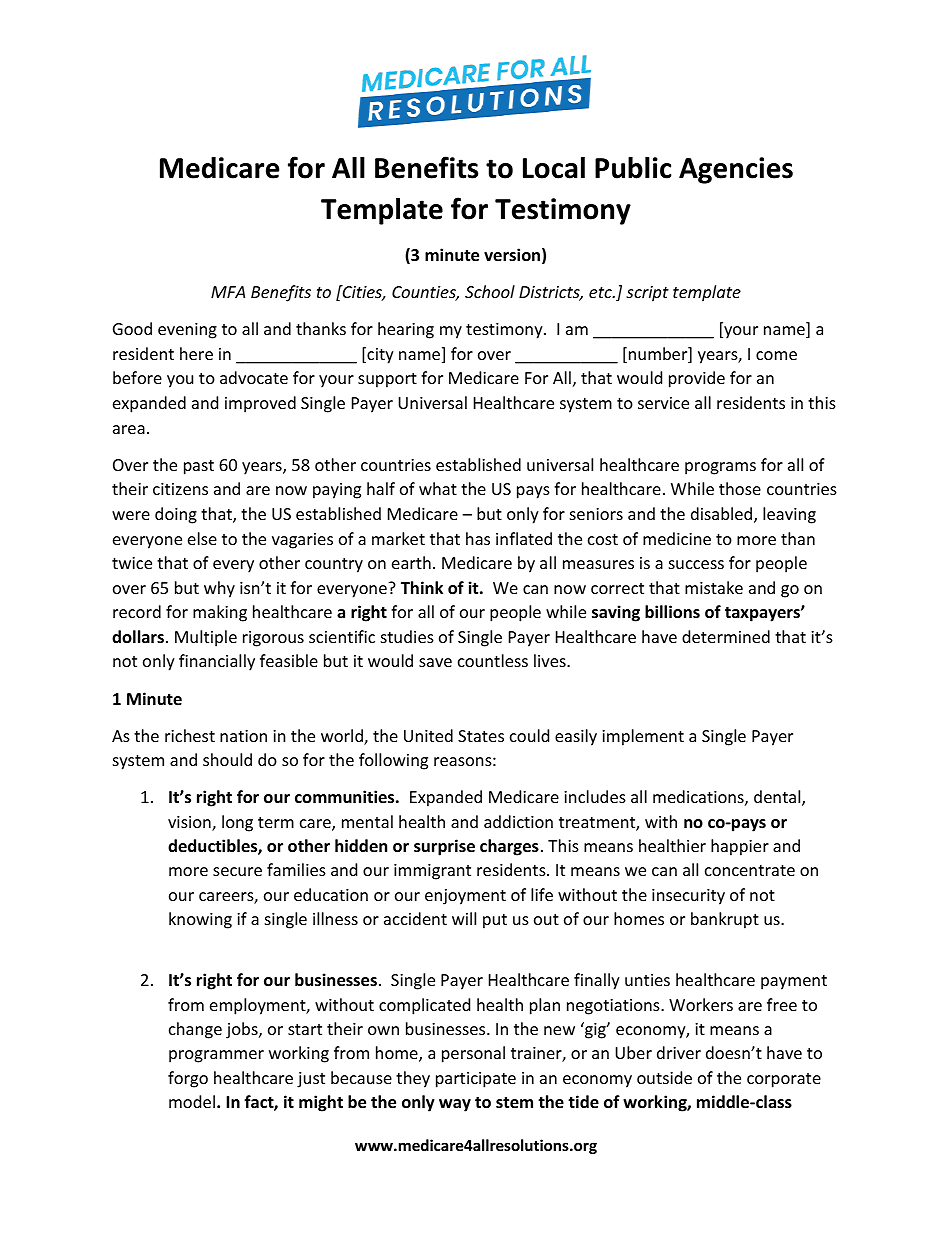 The image size is (952, 1233). I want to click on MFA, so click(228, 292).
